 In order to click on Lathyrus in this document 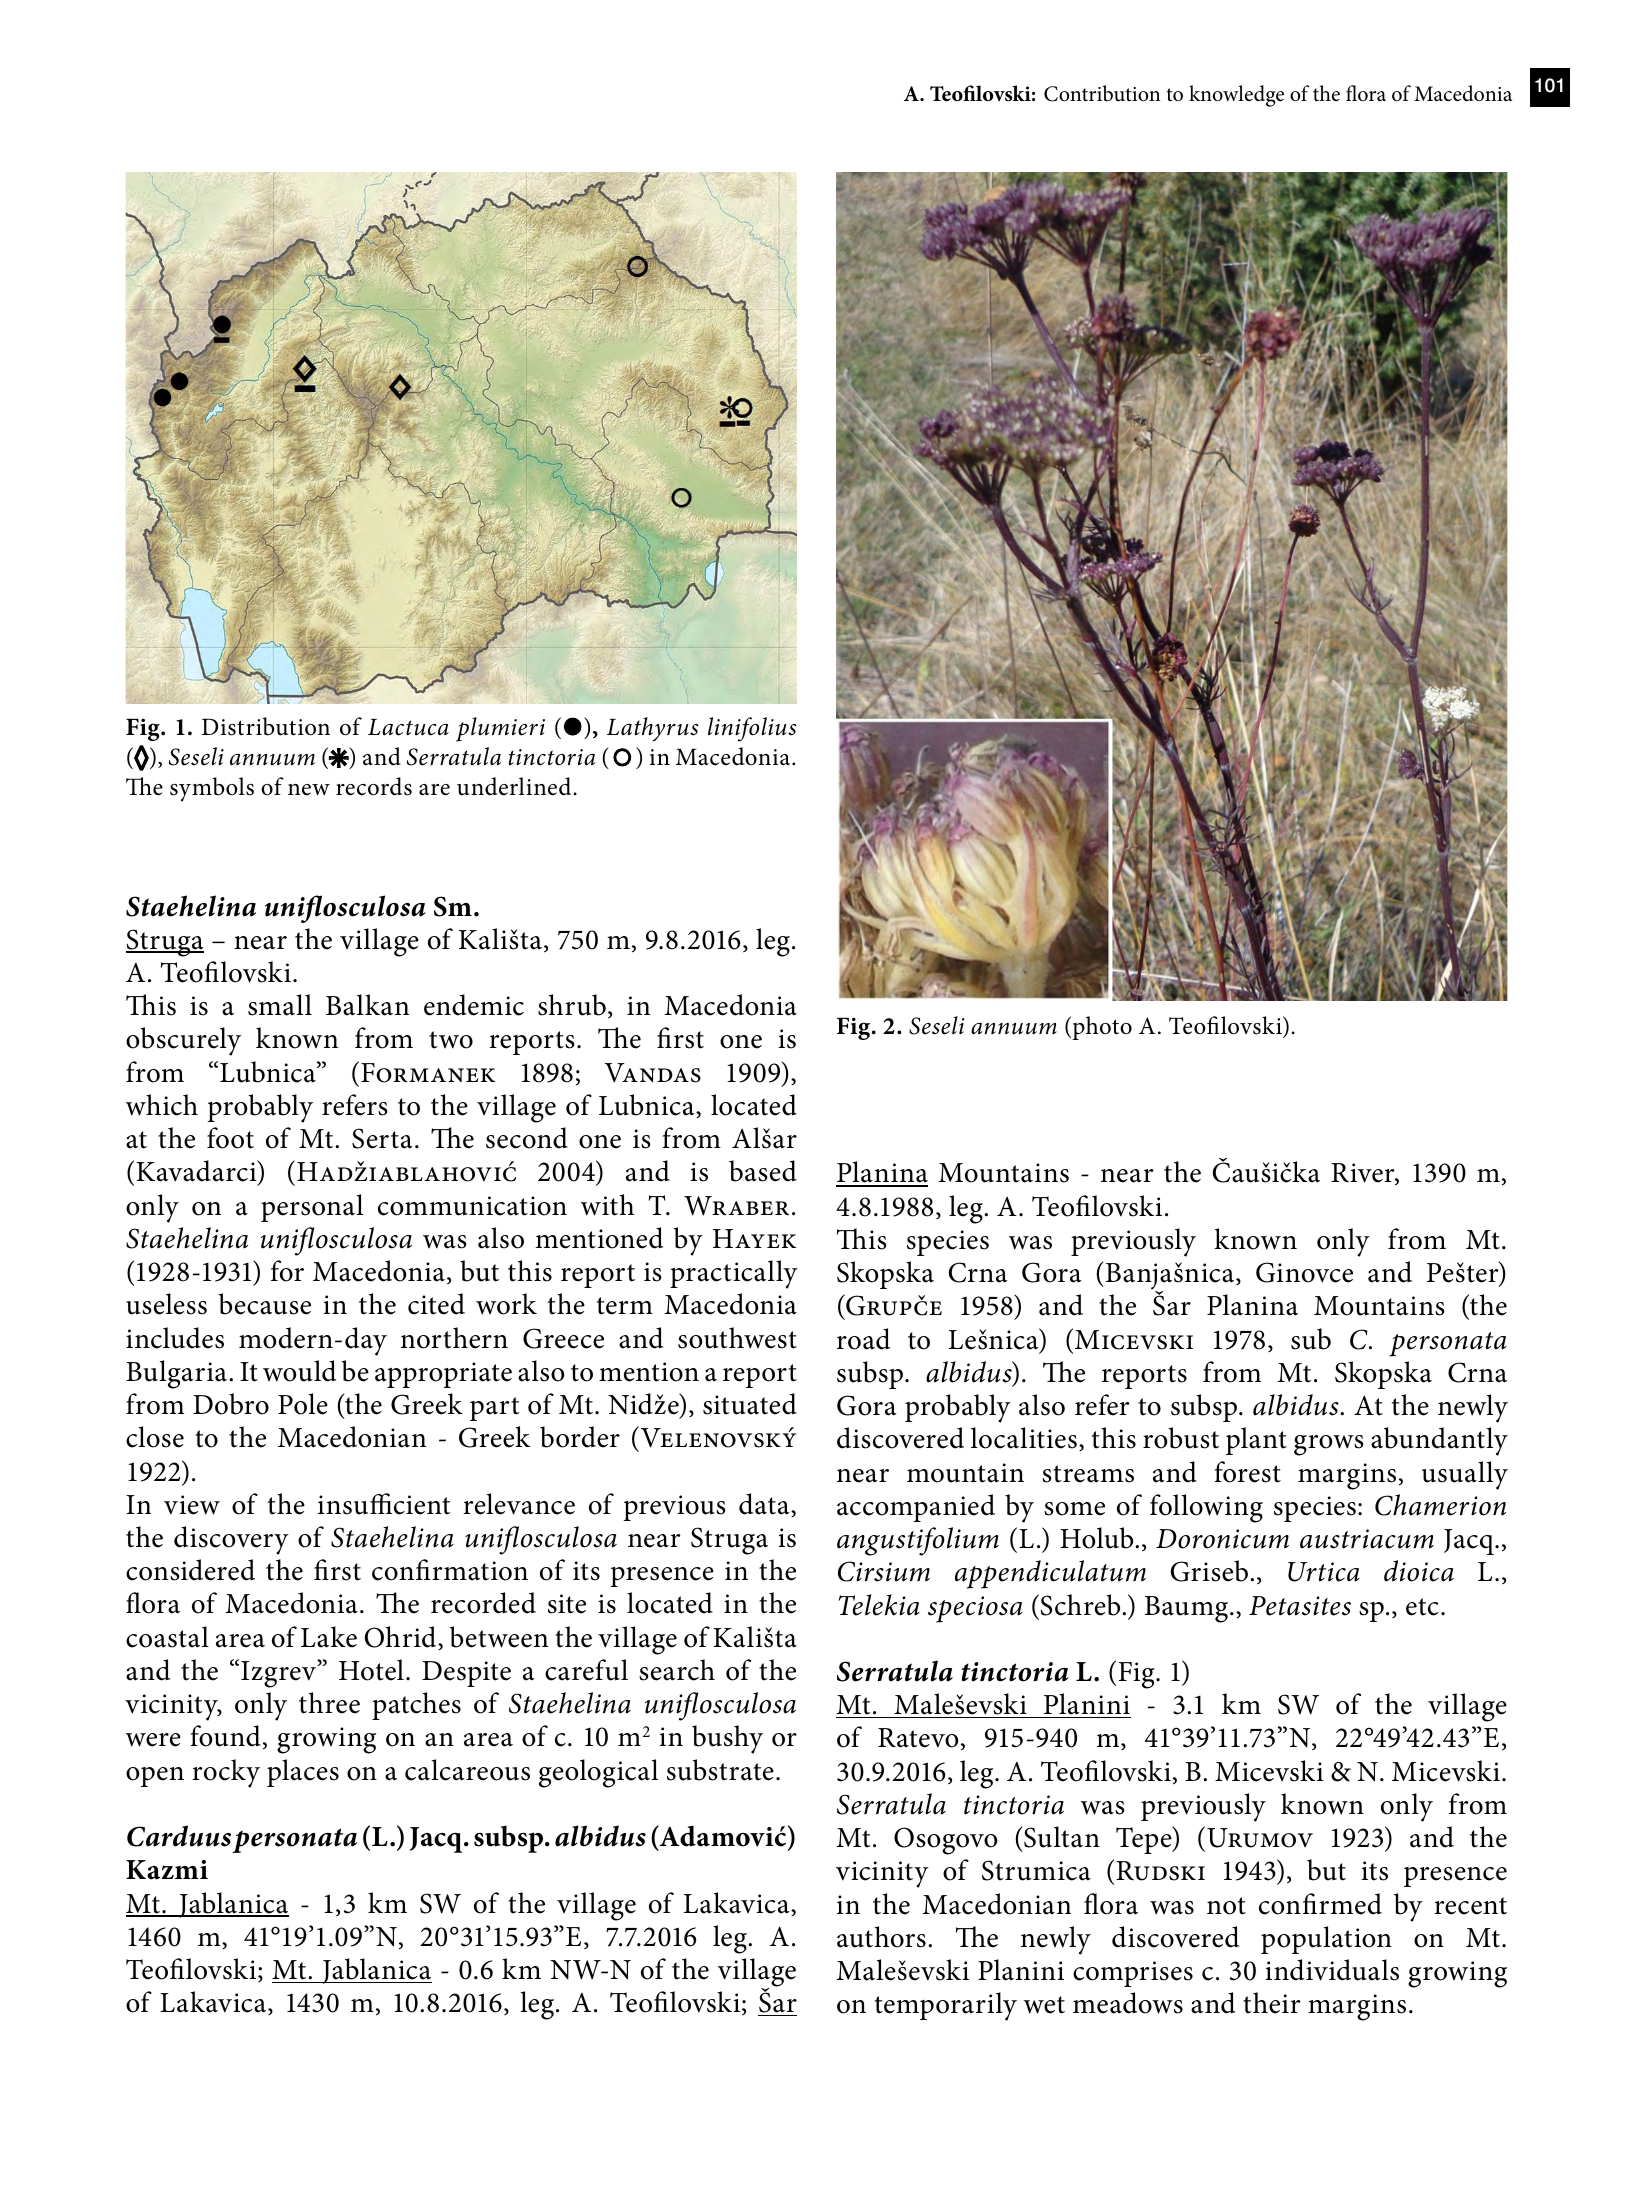, I will do `click(653, 729)`.
